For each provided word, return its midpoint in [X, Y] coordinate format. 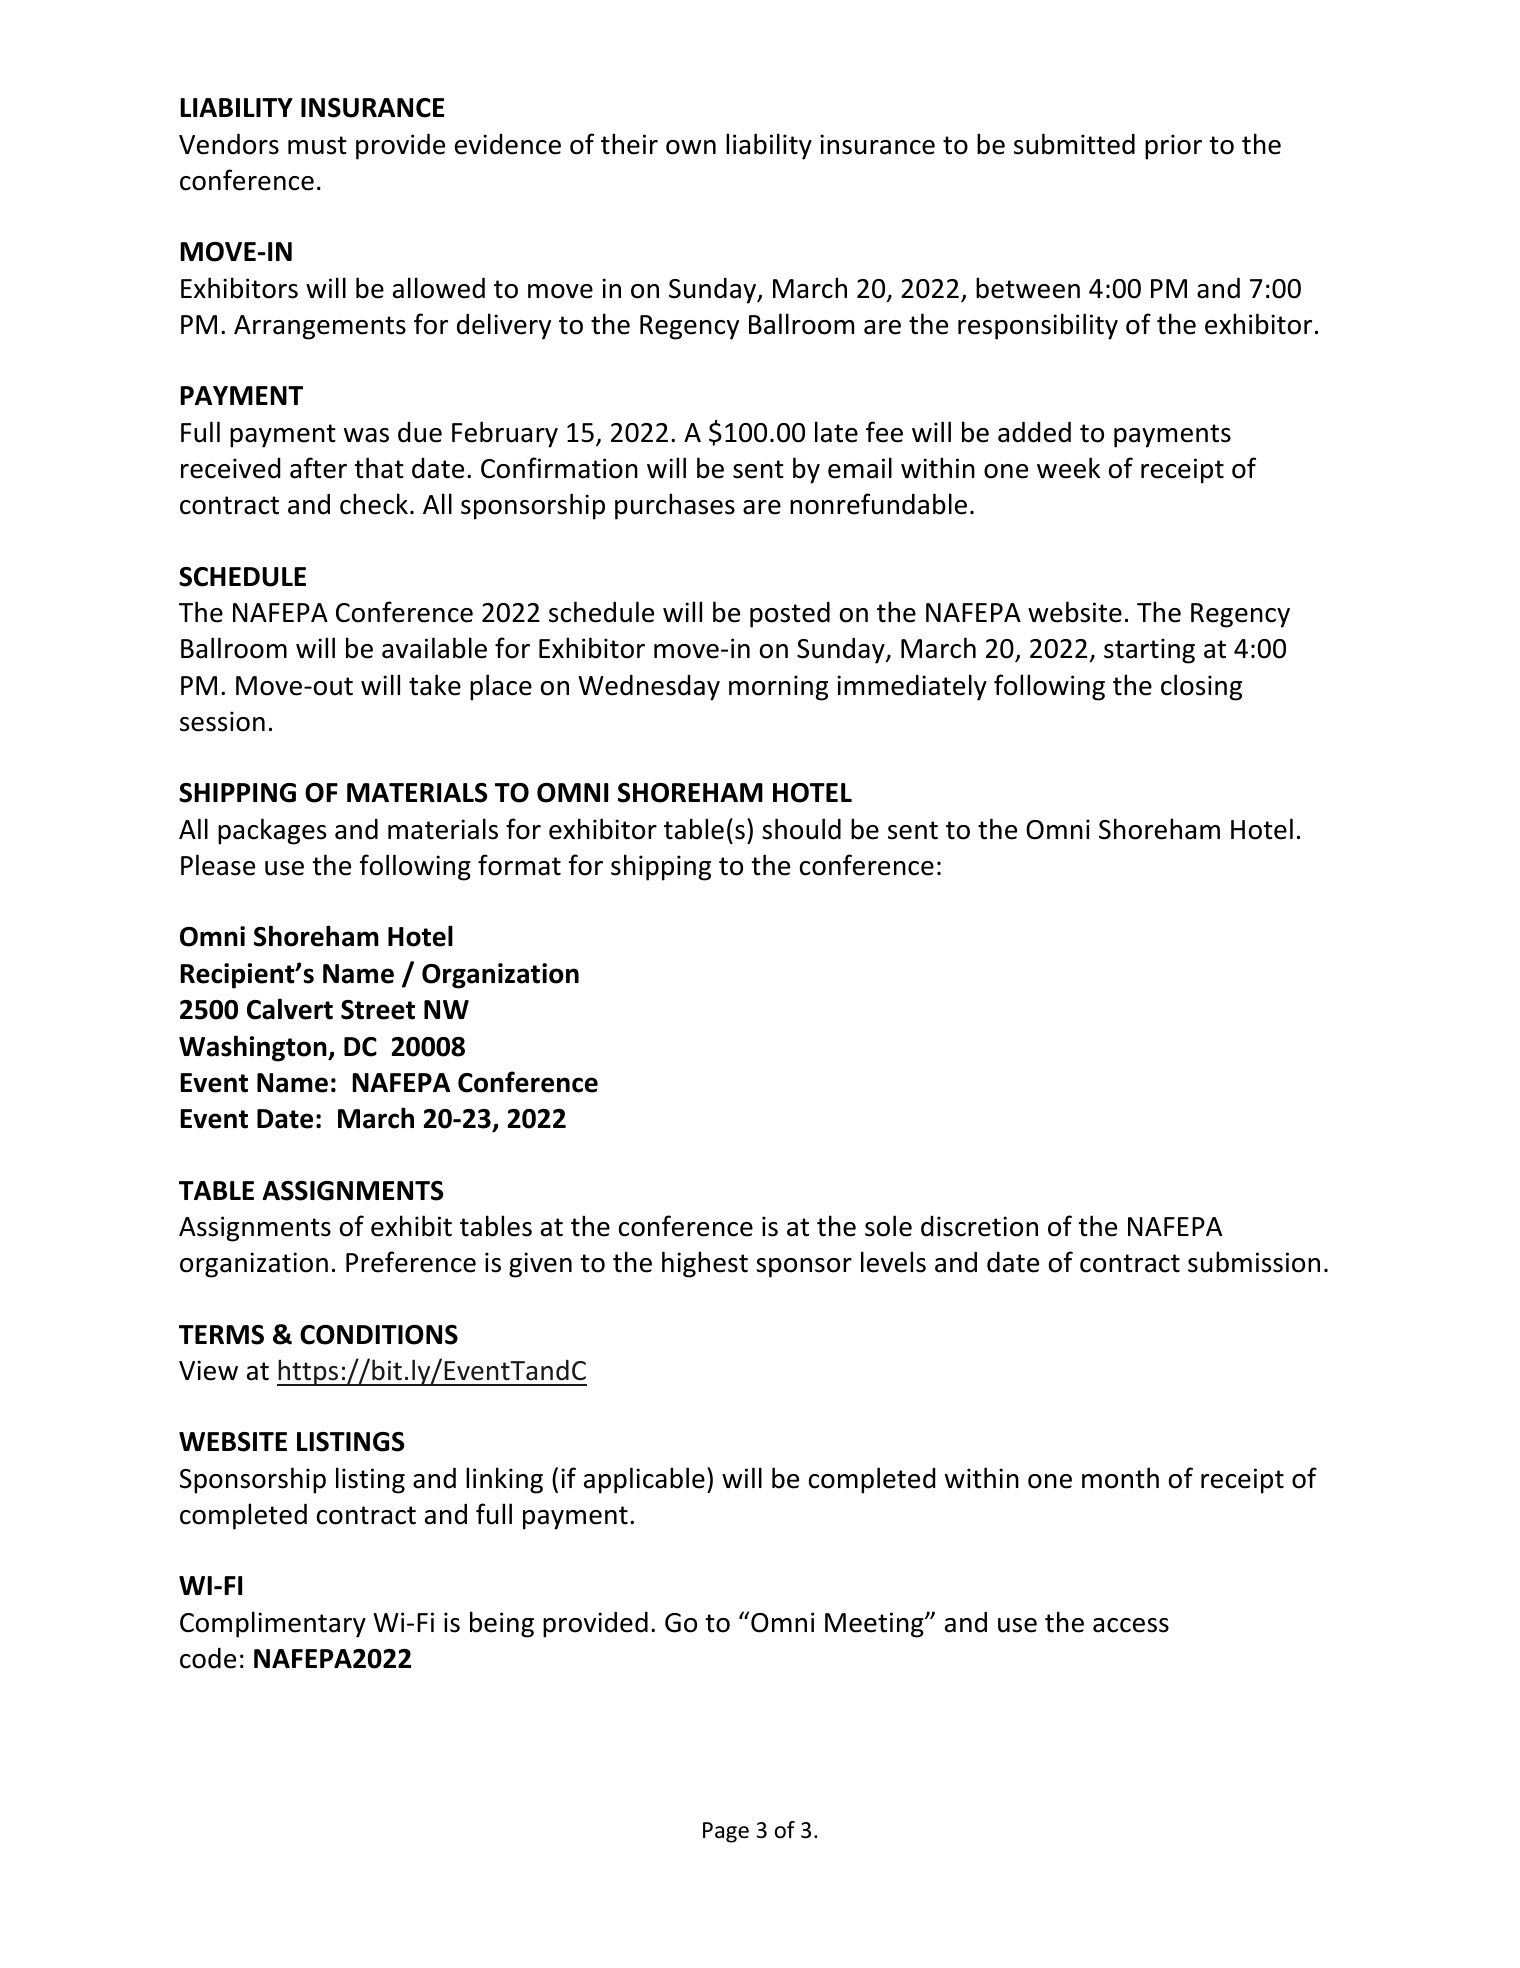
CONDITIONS [379, 1335]
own [691, 147]
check [374, 504]
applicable [644, 1480]
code [208, 1658]
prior [1173, 147]
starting [1149, 651]
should [801, 829]
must [317, 145]
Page [726, 1832]
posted [790, 614]
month [1120, 1478]
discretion [979, 1226]
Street [378, 1010]
